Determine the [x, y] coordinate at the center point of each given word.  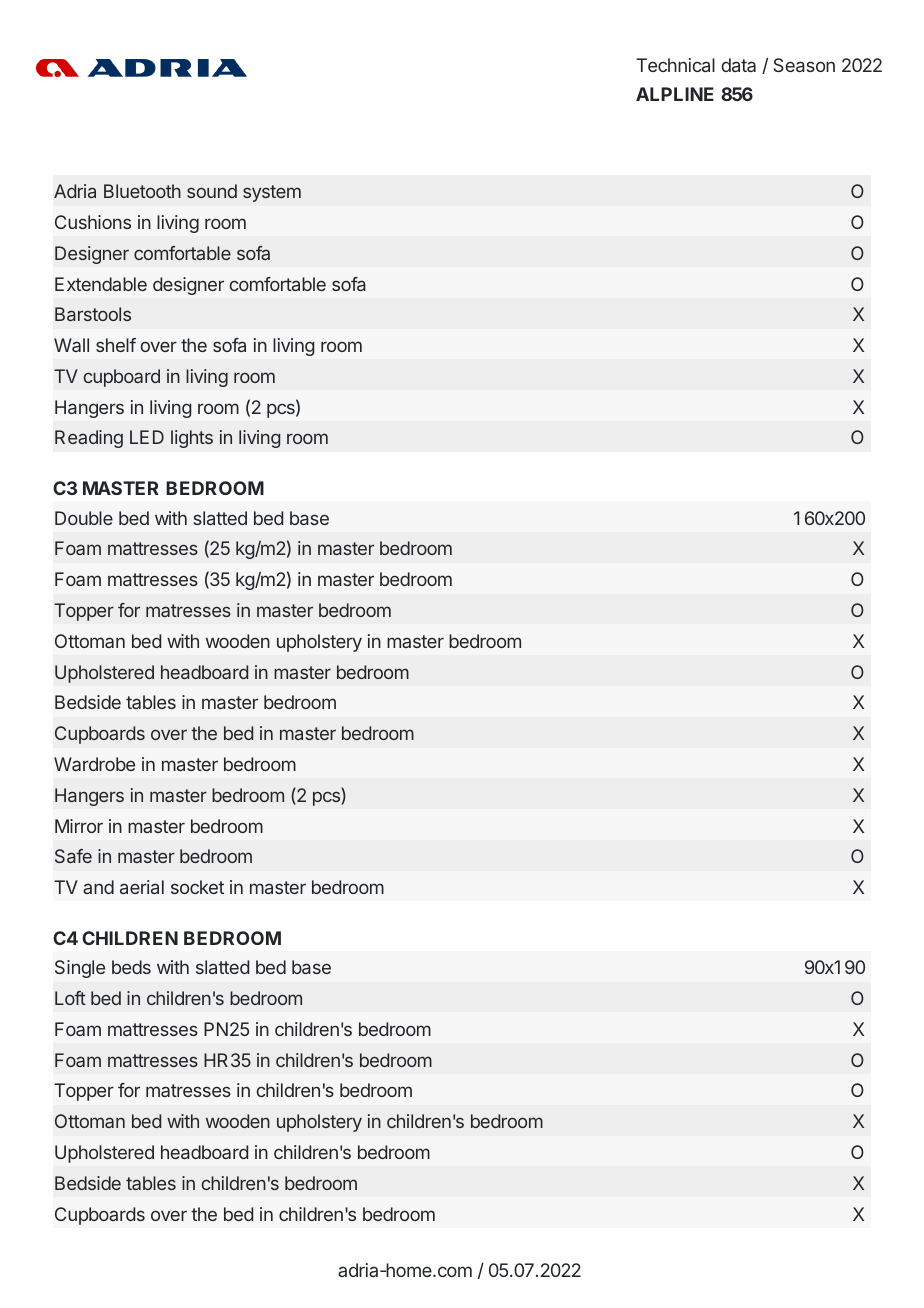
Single [80, 969]
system [272, 193]
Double [84, 518]
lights [192, 439]
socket [197, 887]
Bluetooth [142, 191]
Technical [675, 65]
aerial [142, 887]
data [738, 65]
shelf [116, 345]
